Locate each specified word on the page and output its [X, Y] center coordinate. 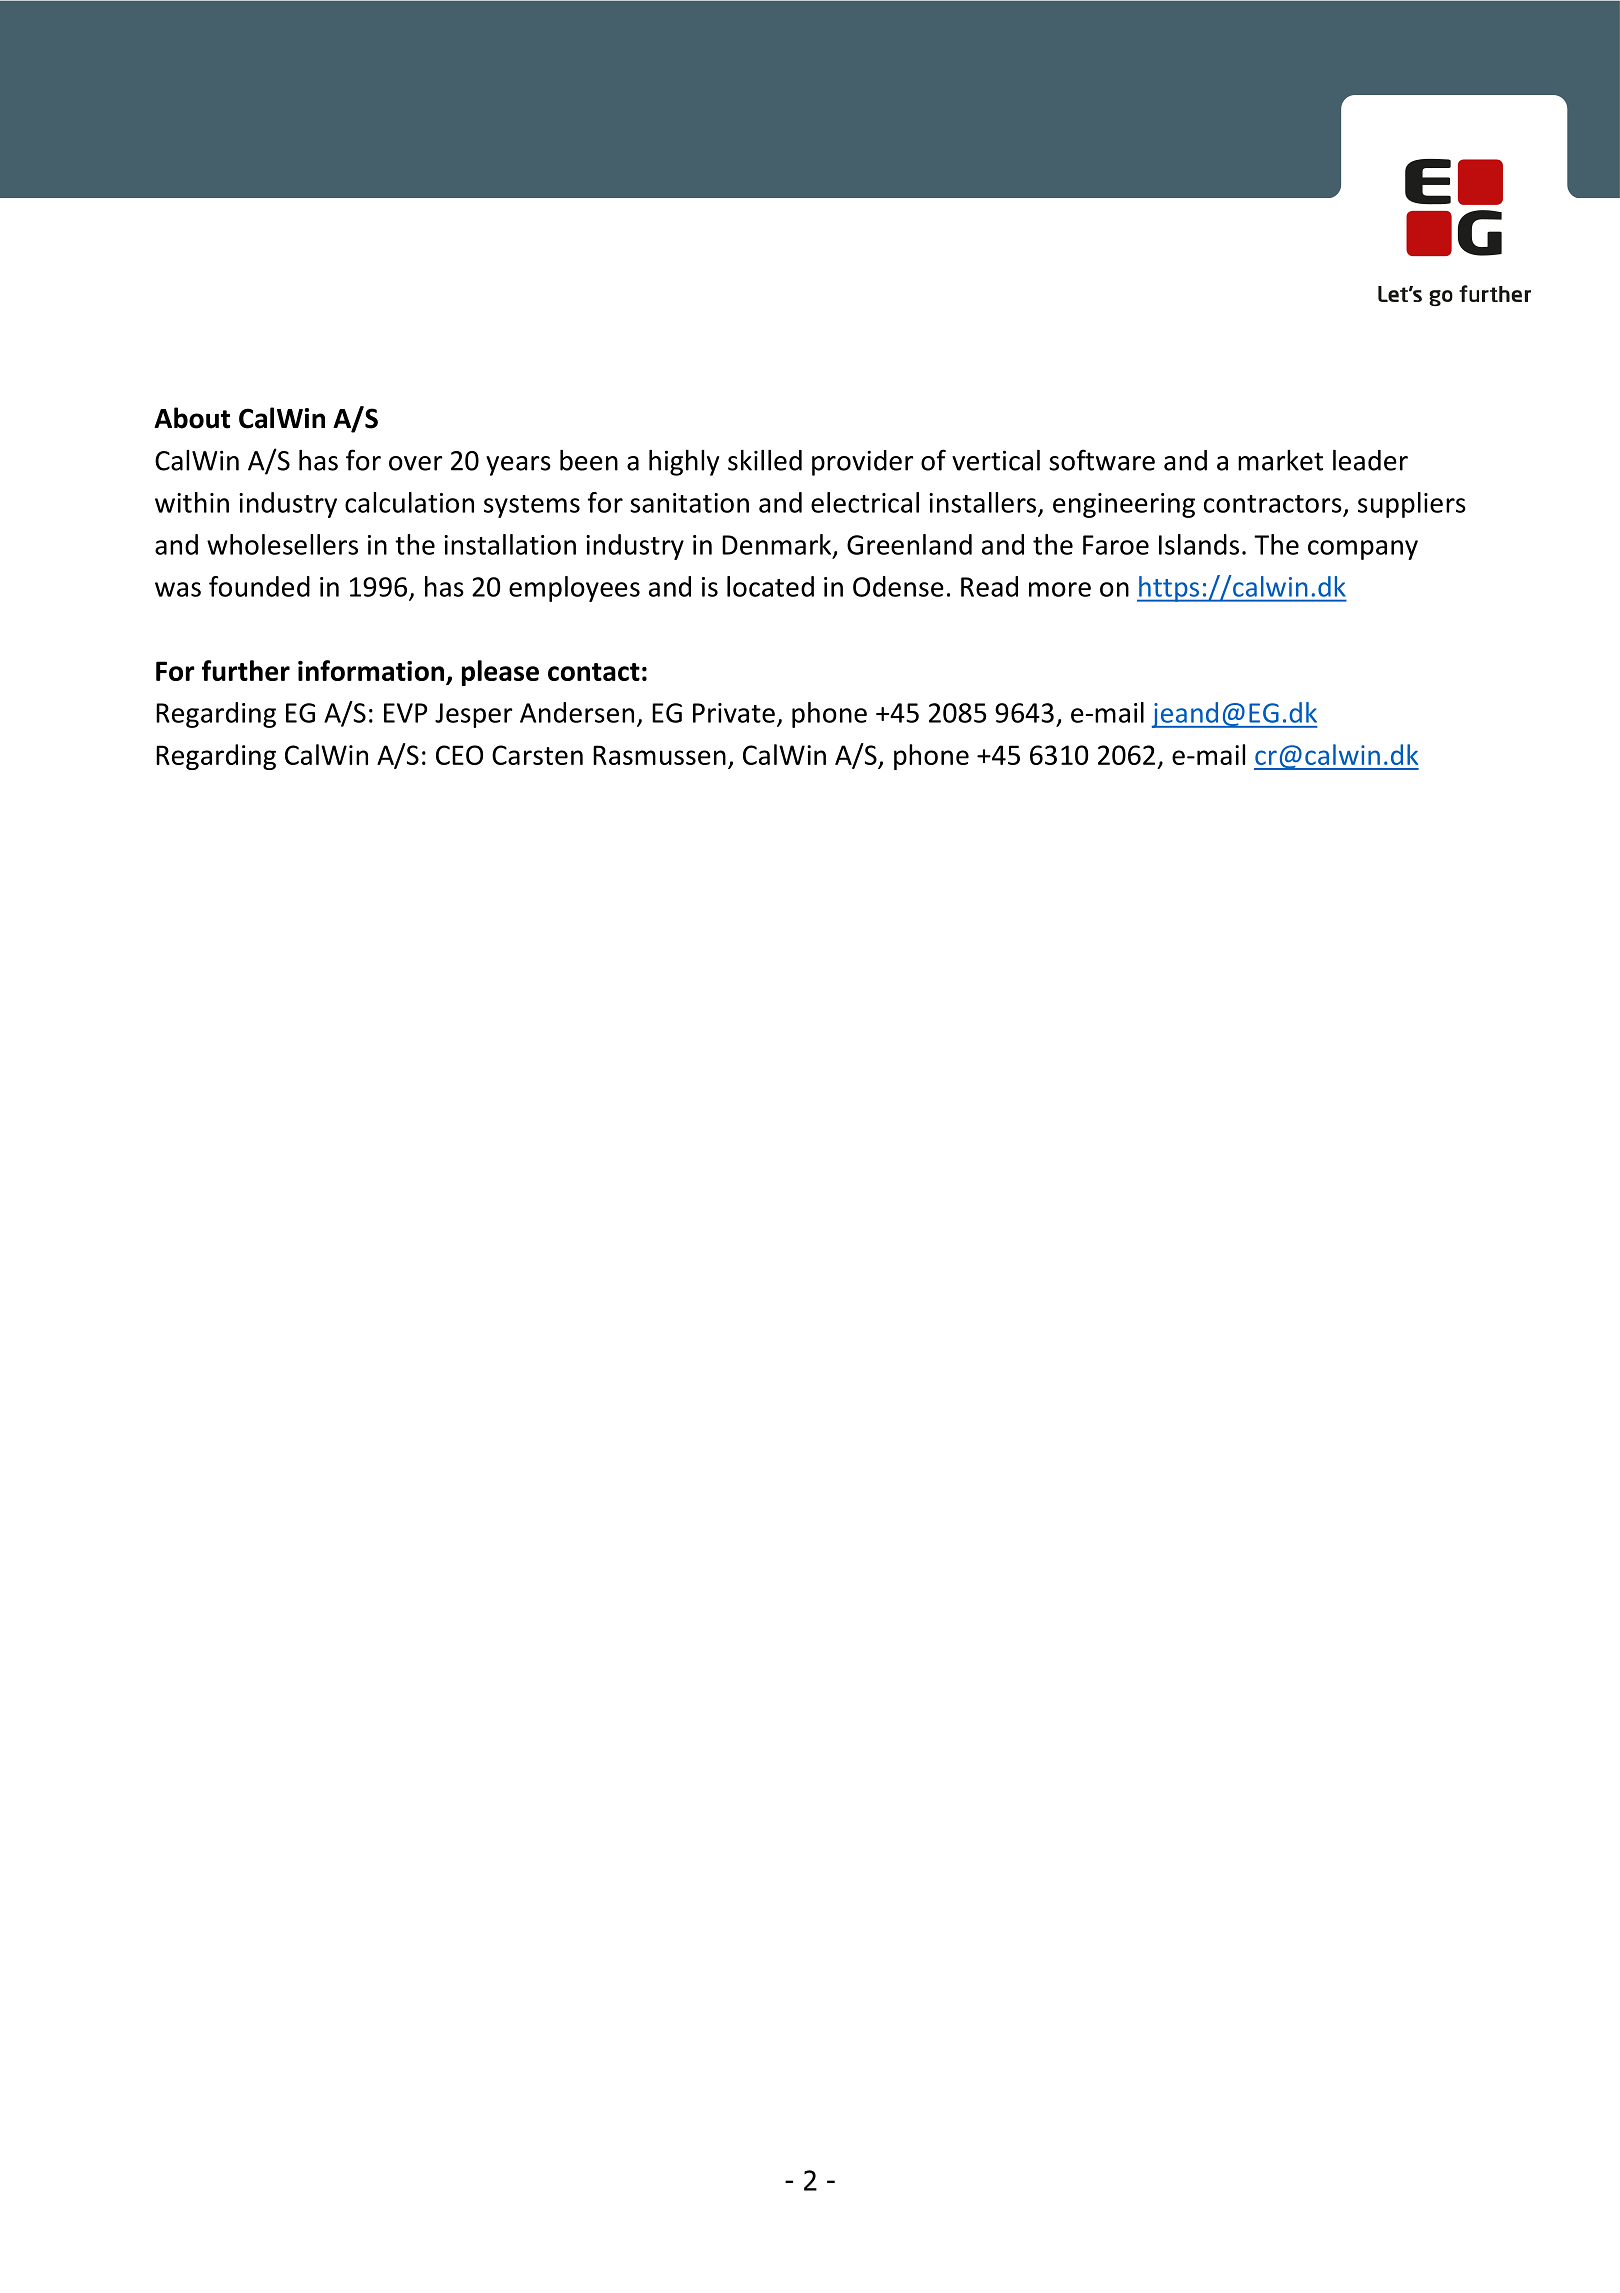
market [1280, 460]
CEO [459, 755]
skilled [765, 460]
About [192, 418]
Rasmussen [659, 755]
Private [734, 713]
